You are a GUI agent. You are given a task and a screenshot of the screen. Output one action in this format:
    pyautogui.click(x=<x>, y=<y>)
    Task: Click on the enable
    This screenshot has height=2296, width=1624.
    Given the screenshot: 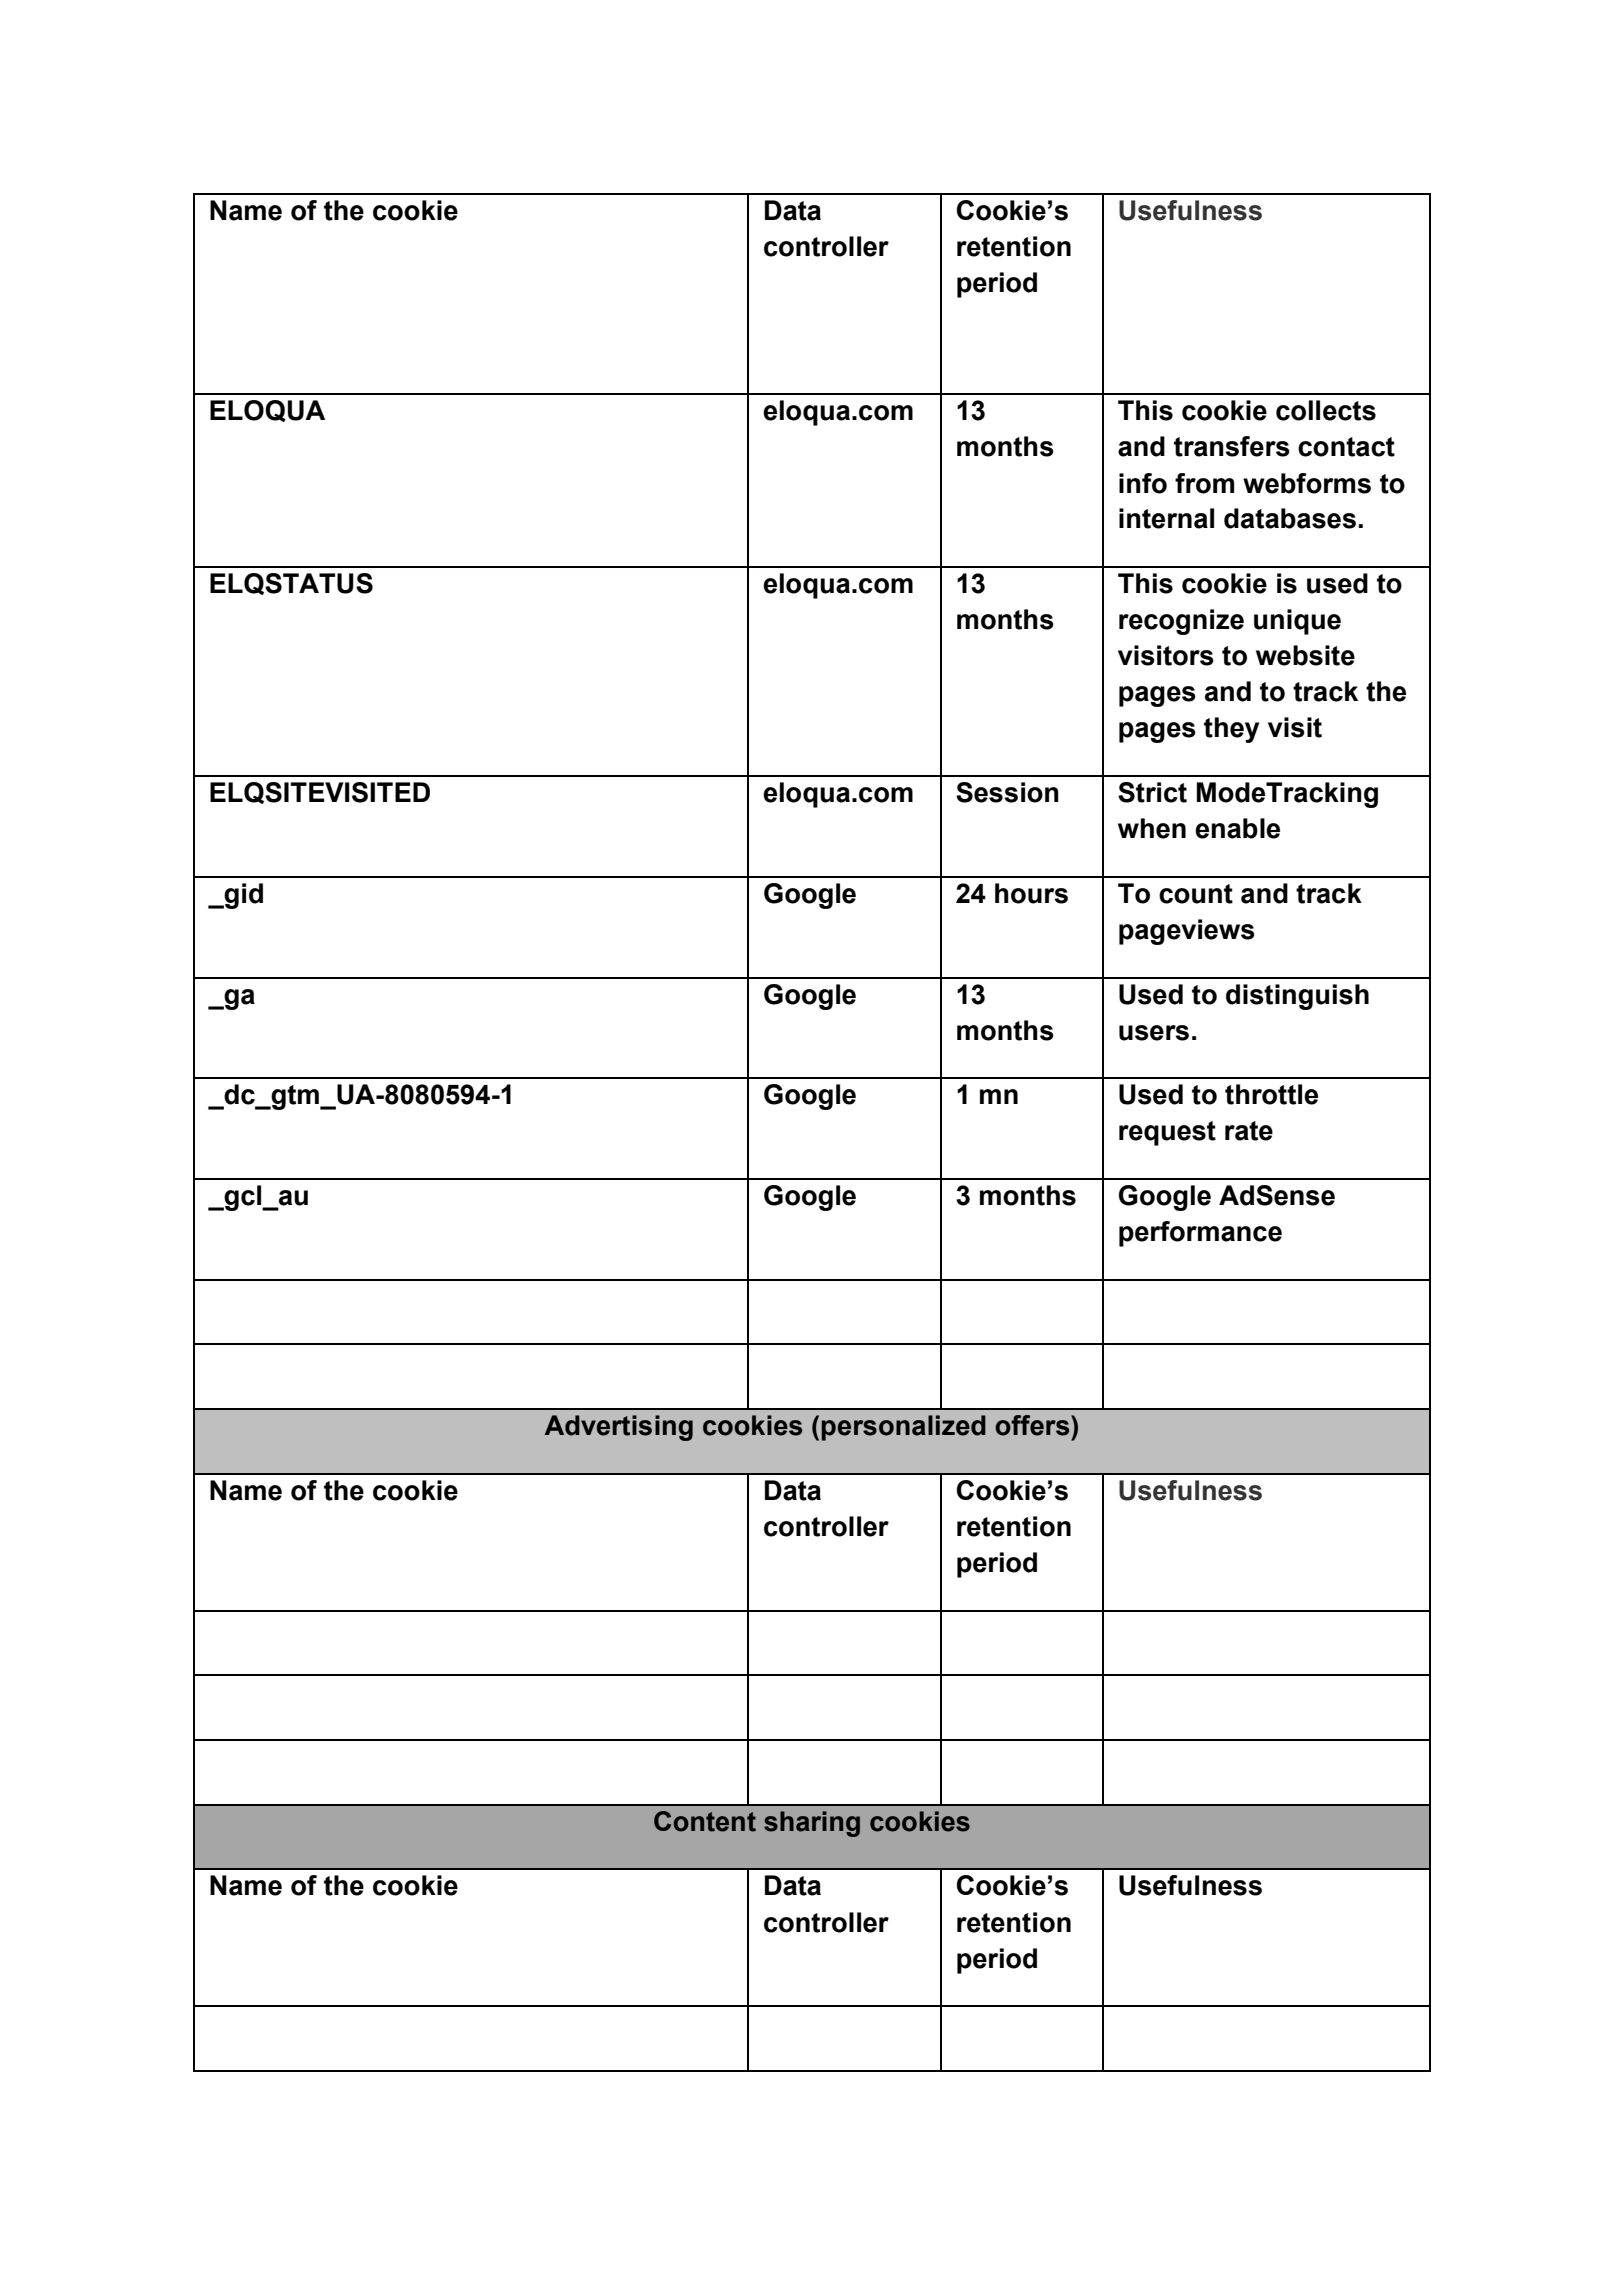 What is the action you would take?
    pyautogui.click(x=1237, y=828)
